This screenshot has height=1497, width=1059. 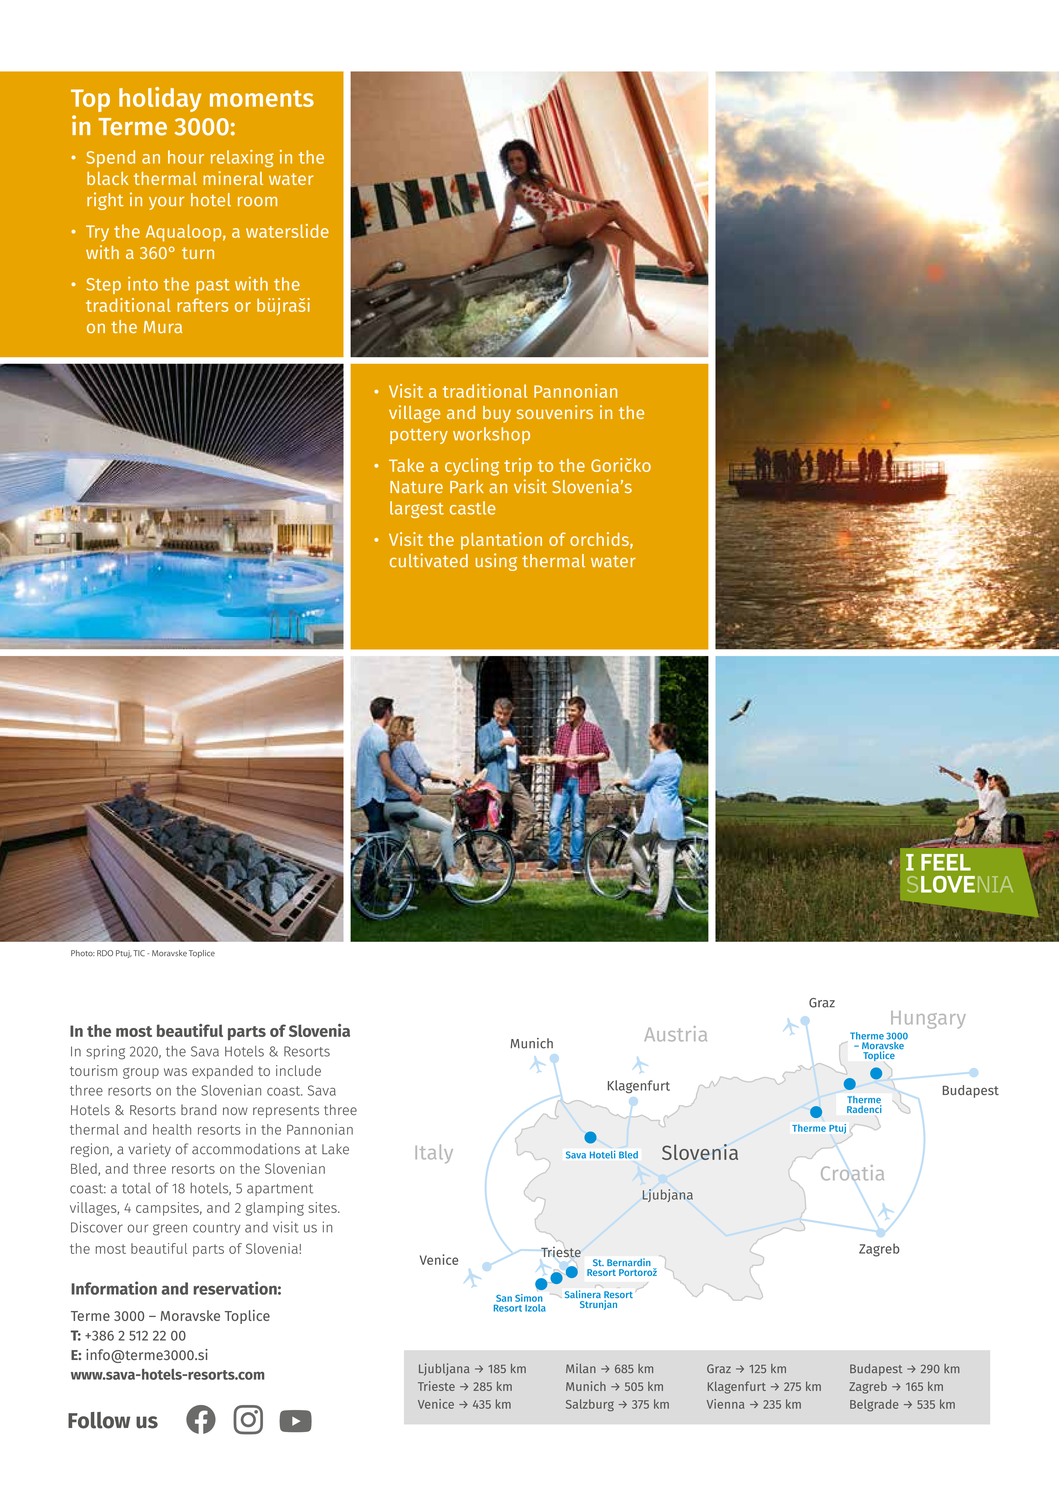 I want to click on pottery, so click(x=419, y=436).
